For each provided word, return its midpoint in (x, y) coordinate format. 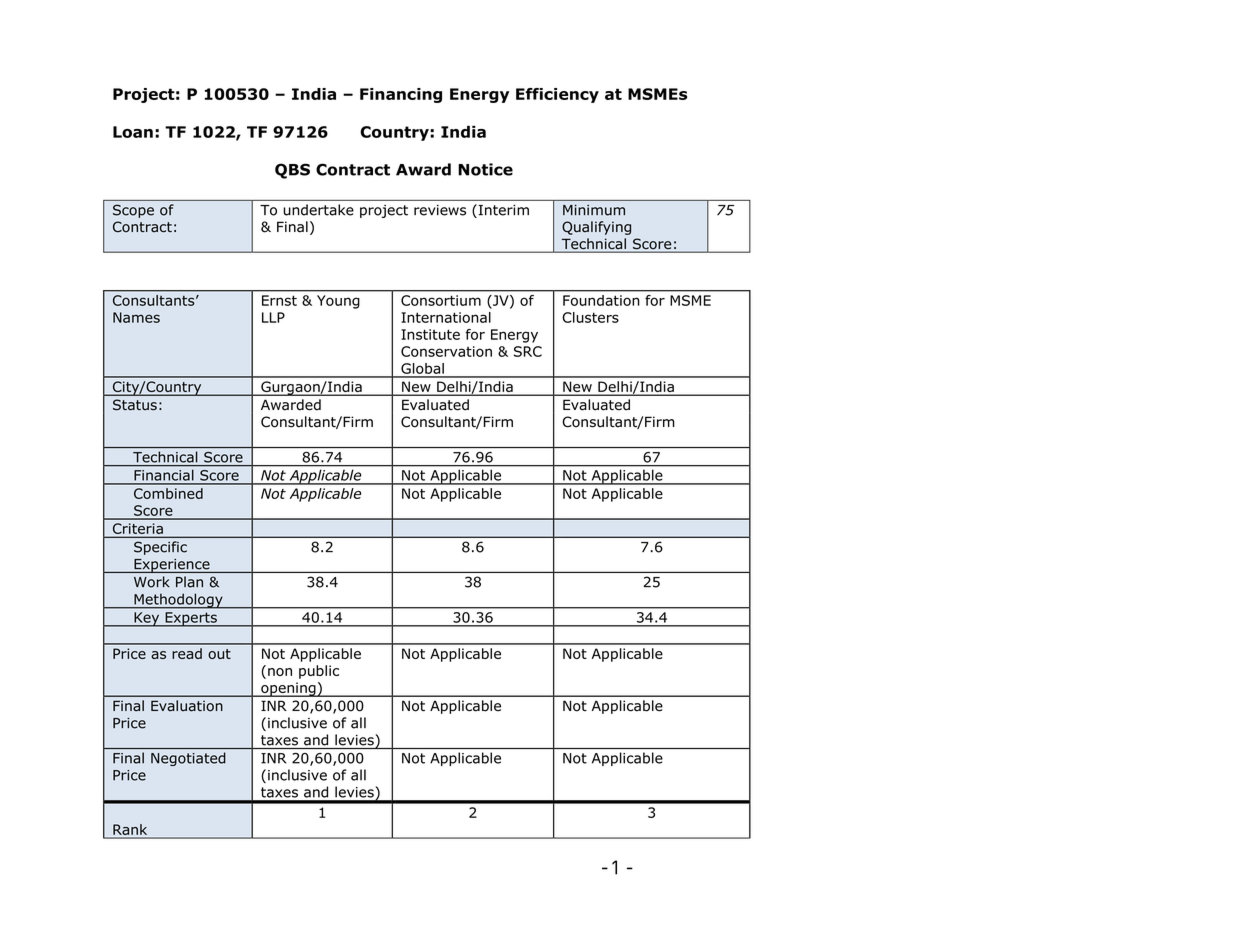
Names (136, 317)
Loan (133, 132)
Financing (401, 95)
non (280, 672)
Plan (189, 582)
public (319, 672)
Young (338, 302)
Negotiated (188, 759)
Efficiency (557, 95)
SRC (528, 351)
